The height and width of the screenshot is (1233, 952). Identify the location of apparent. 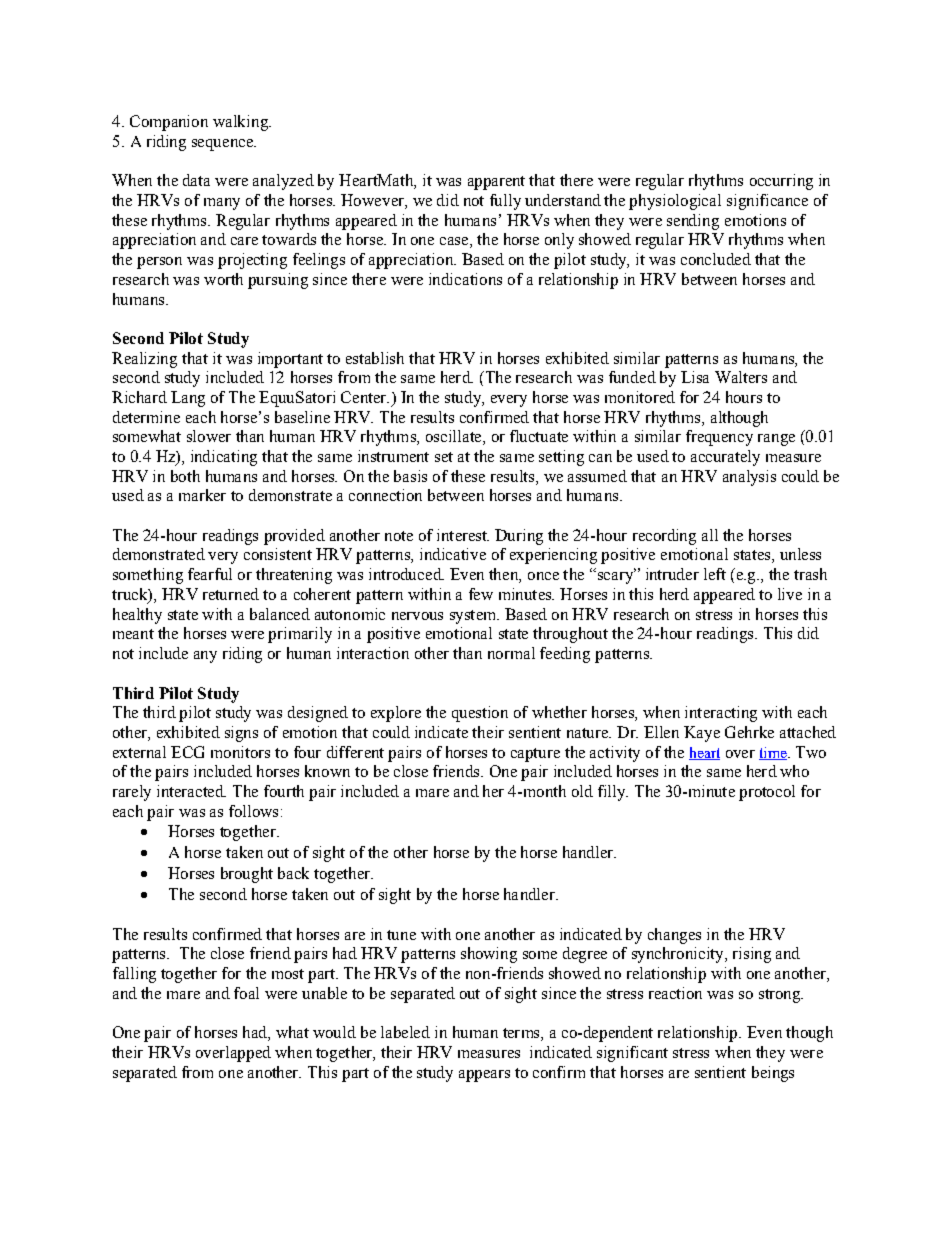
(496, 183).
